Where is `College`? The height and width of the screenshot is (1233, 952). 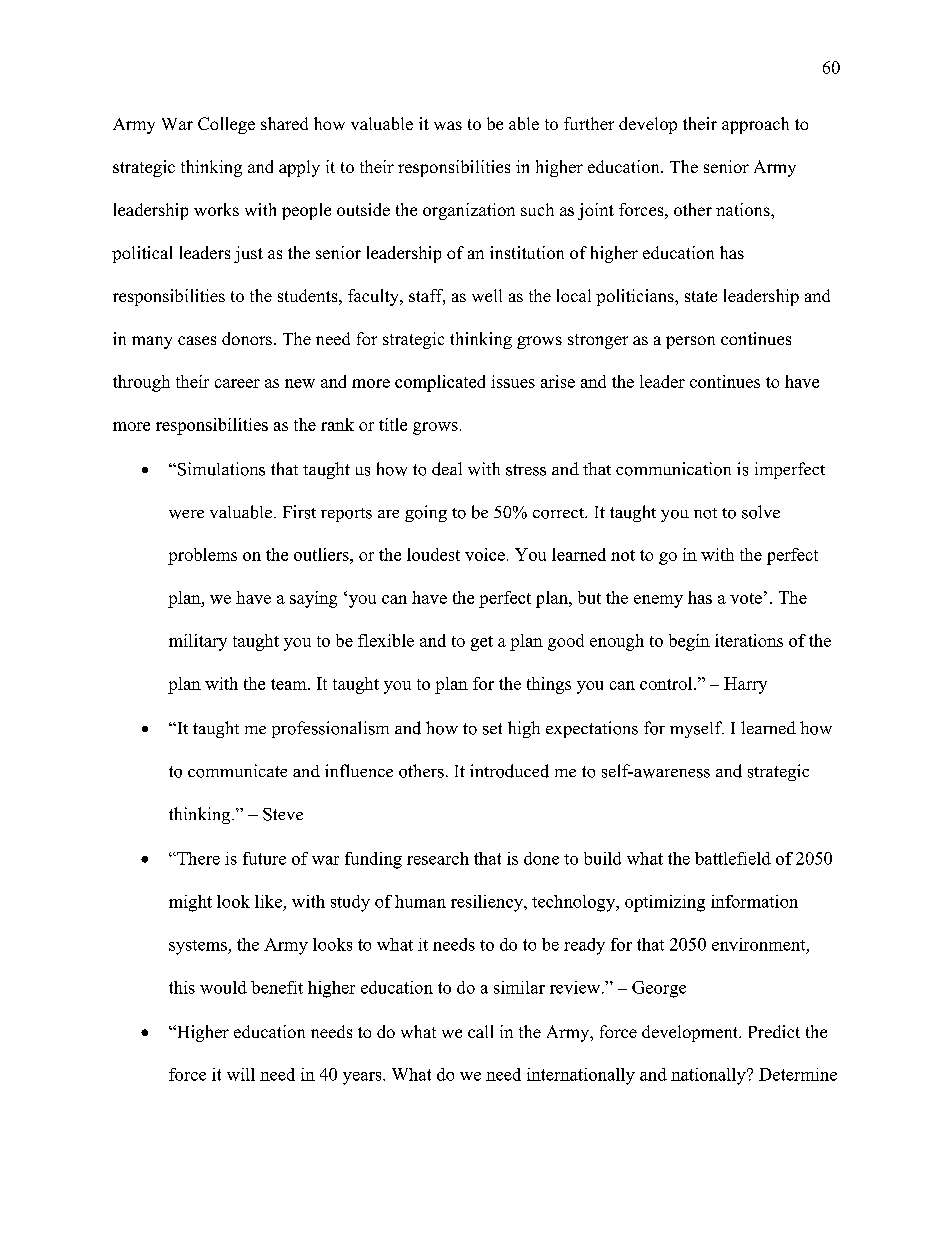
College is located at coordinates (226, 125).
